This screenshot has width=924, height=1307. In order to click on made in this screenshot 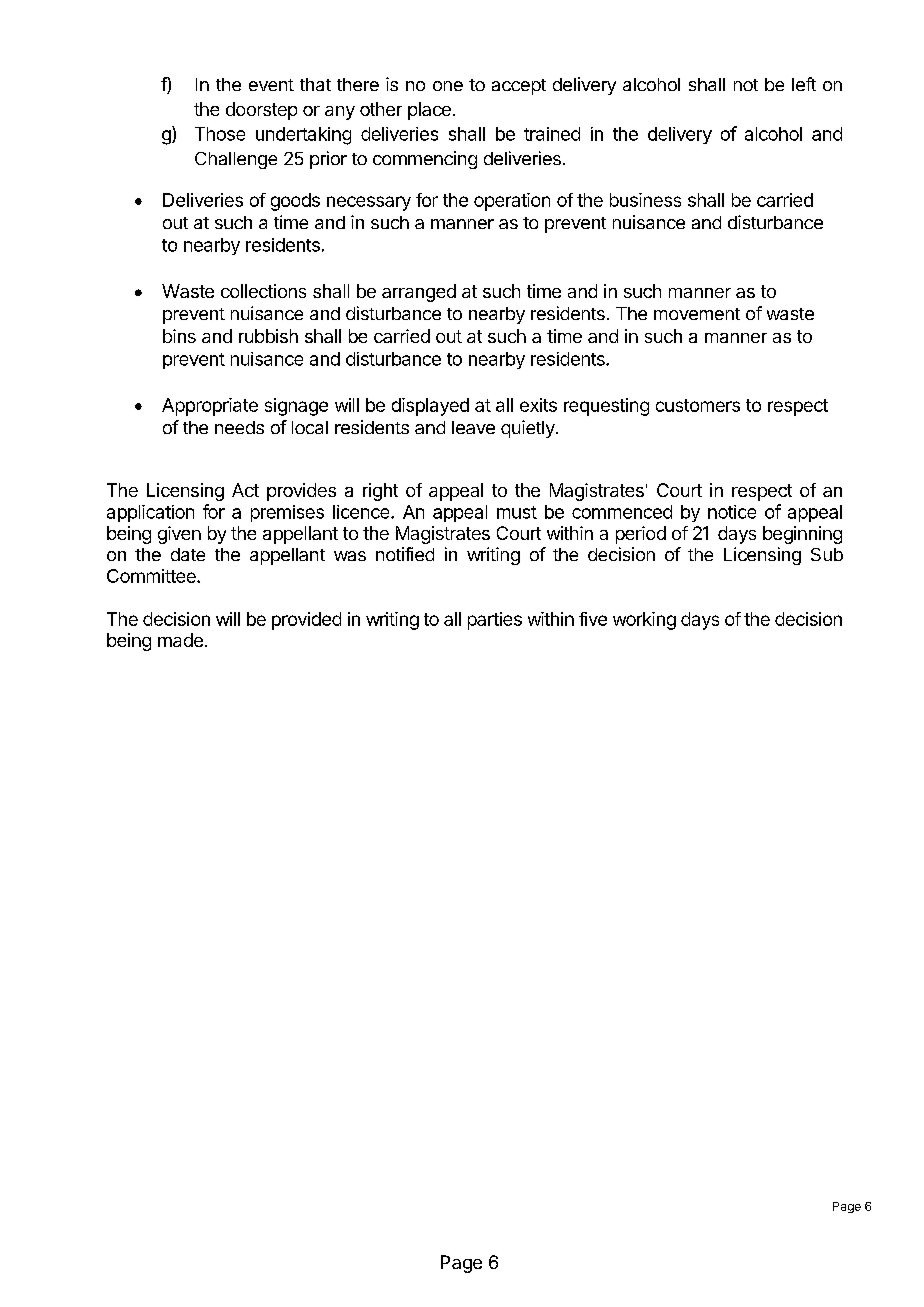, I will do `click(180, 640)`.
